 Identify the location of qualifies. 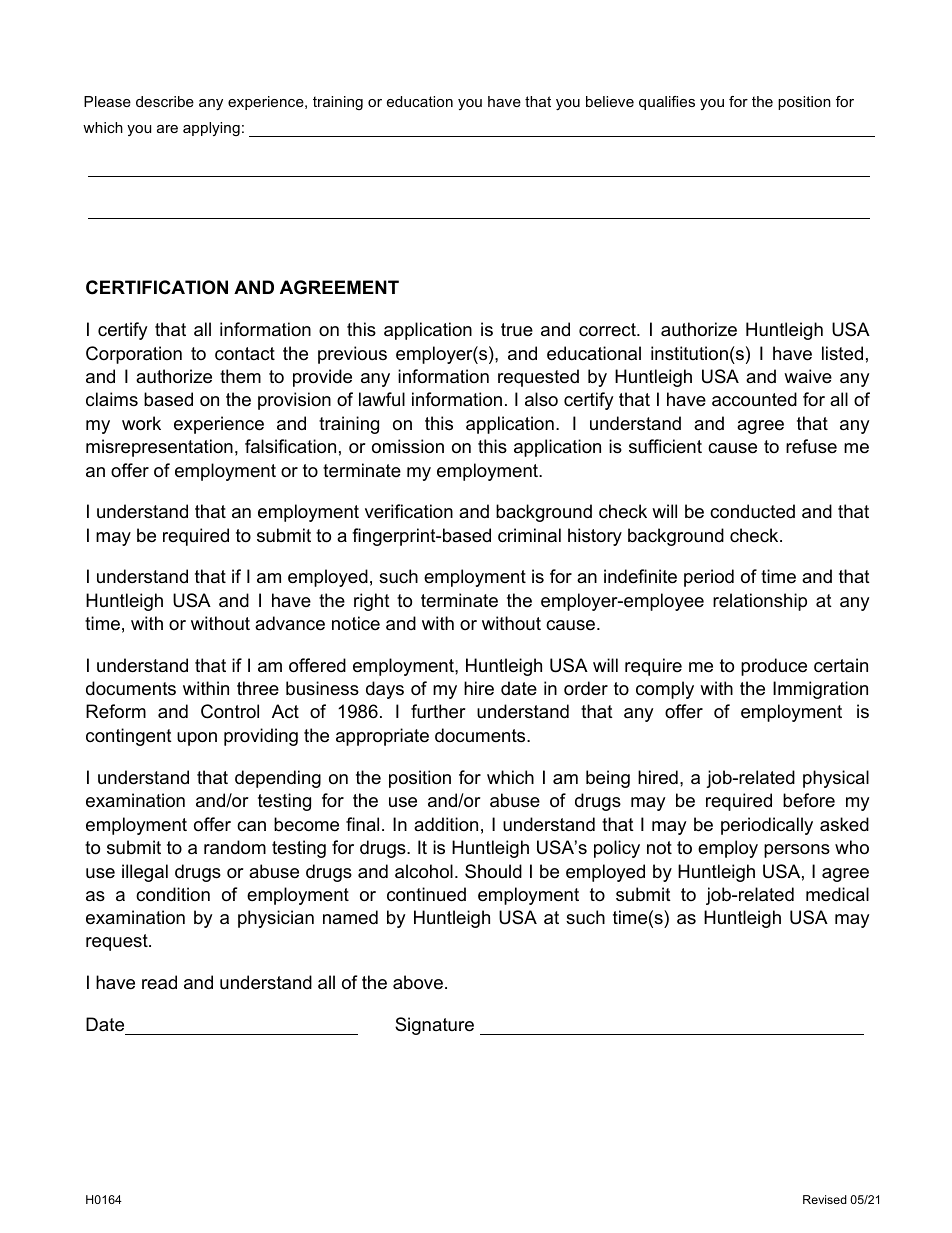
(667, 103).
